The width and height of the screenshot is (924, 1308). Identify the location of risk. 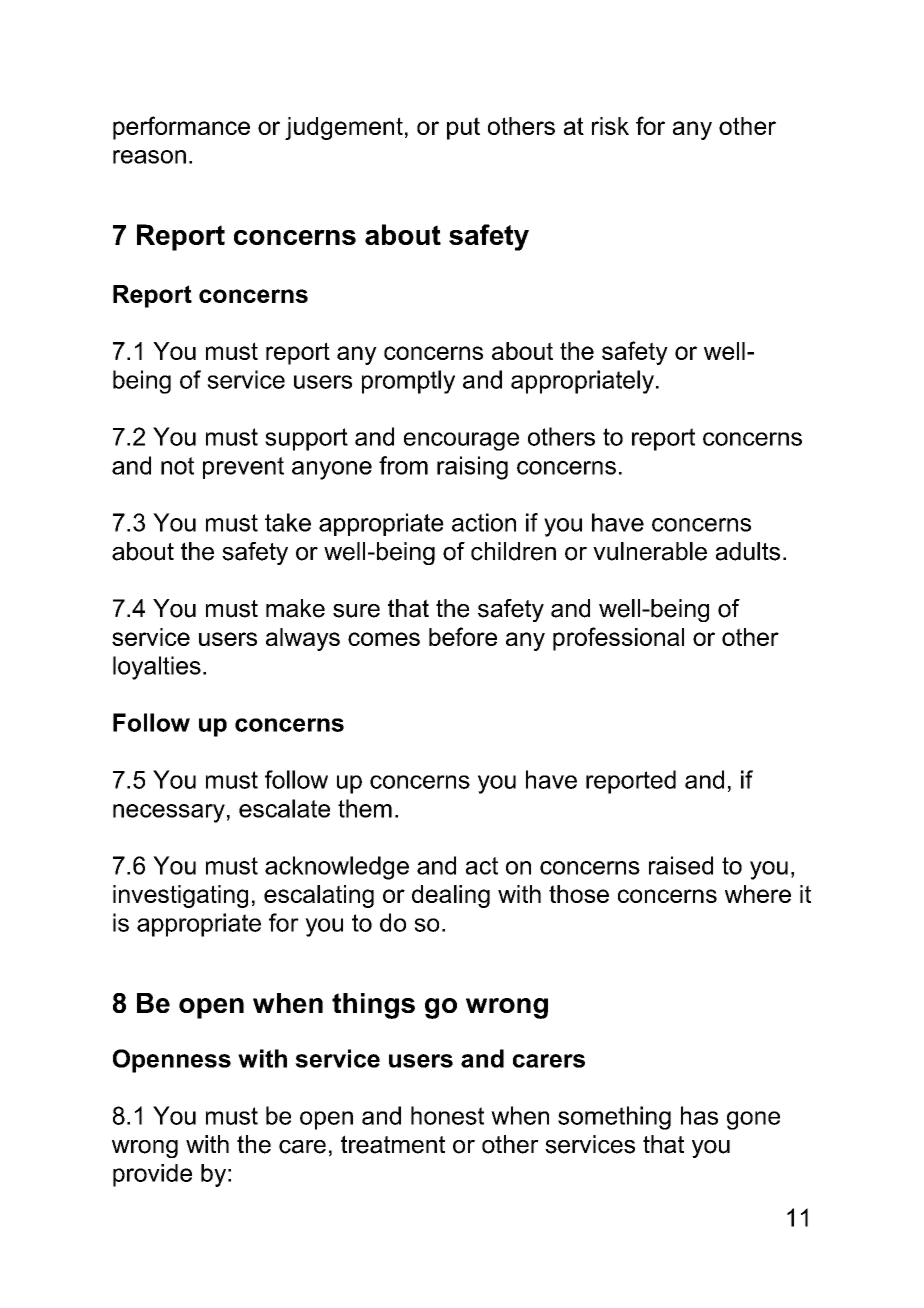
(610, 126).
